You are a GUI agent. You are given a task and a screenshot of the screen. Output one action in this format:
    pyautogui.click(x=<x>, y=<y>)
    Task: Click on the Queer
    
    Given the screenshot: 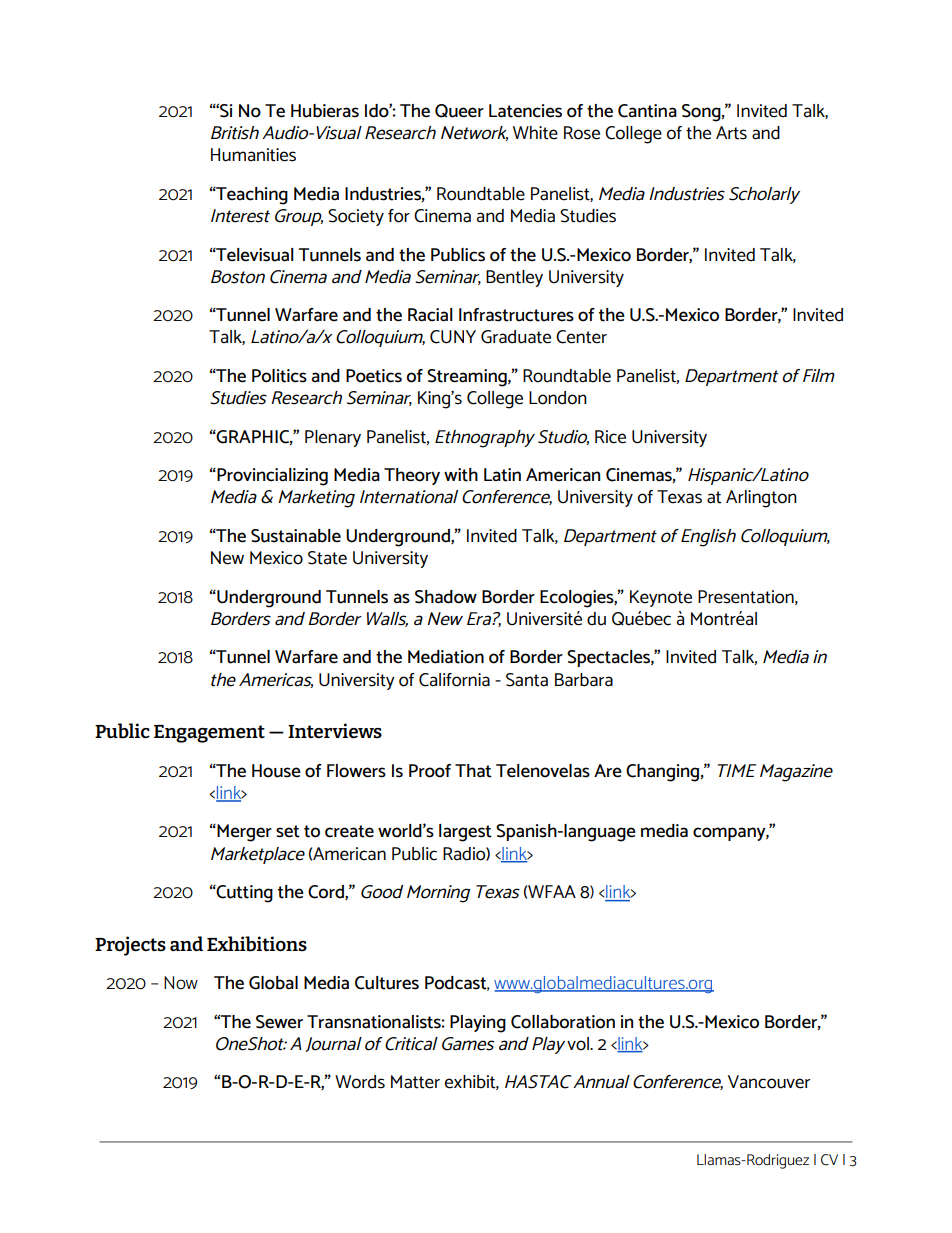 What is the action you would take?
    pyautogui.click(x=459, y=111)
